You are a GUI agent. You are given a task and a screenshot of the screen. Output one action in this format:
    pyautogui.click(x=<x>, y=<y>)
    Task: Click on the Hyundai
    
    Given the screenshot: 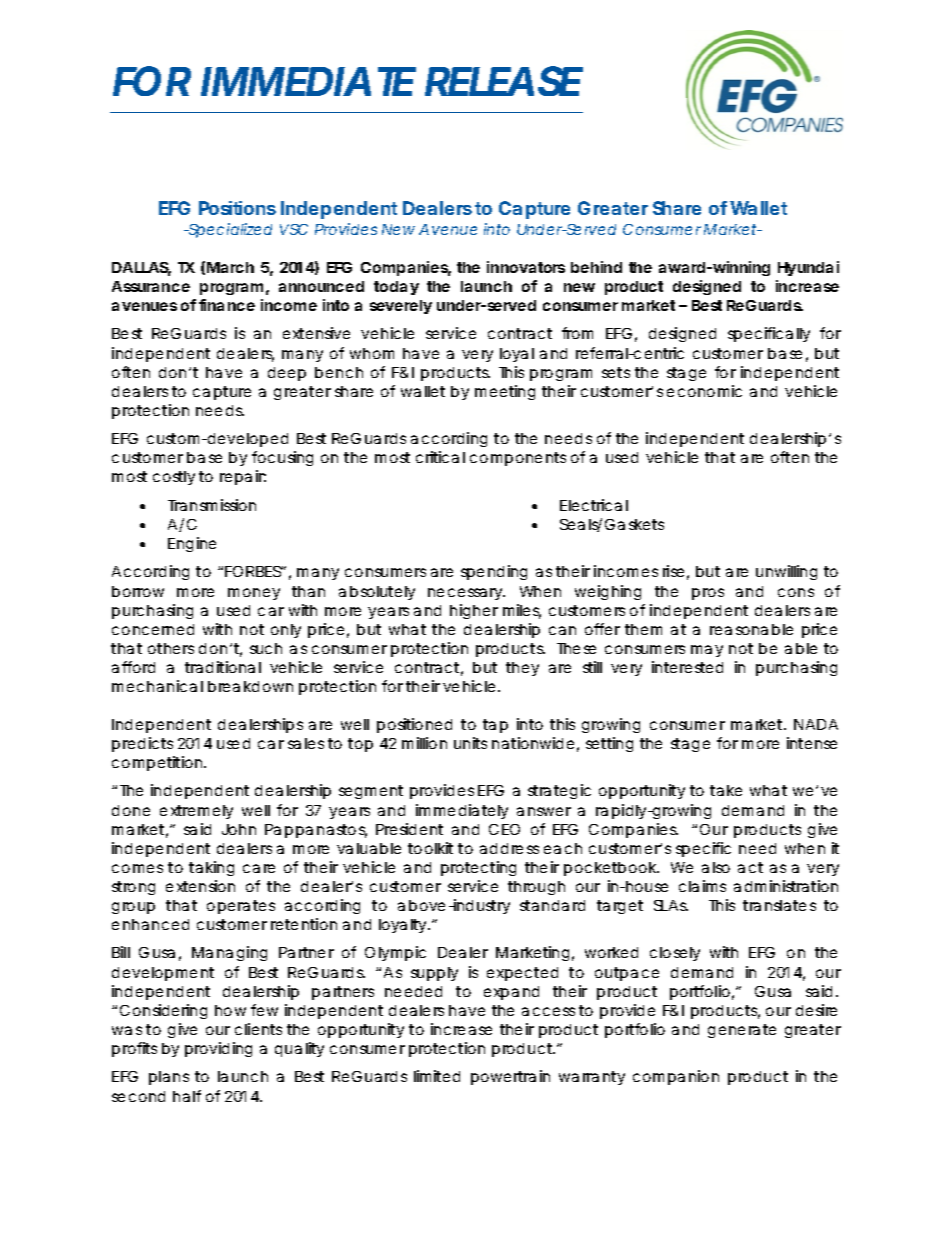 What is the action you would take?
    pyautogui.click(x=808, y=268)
